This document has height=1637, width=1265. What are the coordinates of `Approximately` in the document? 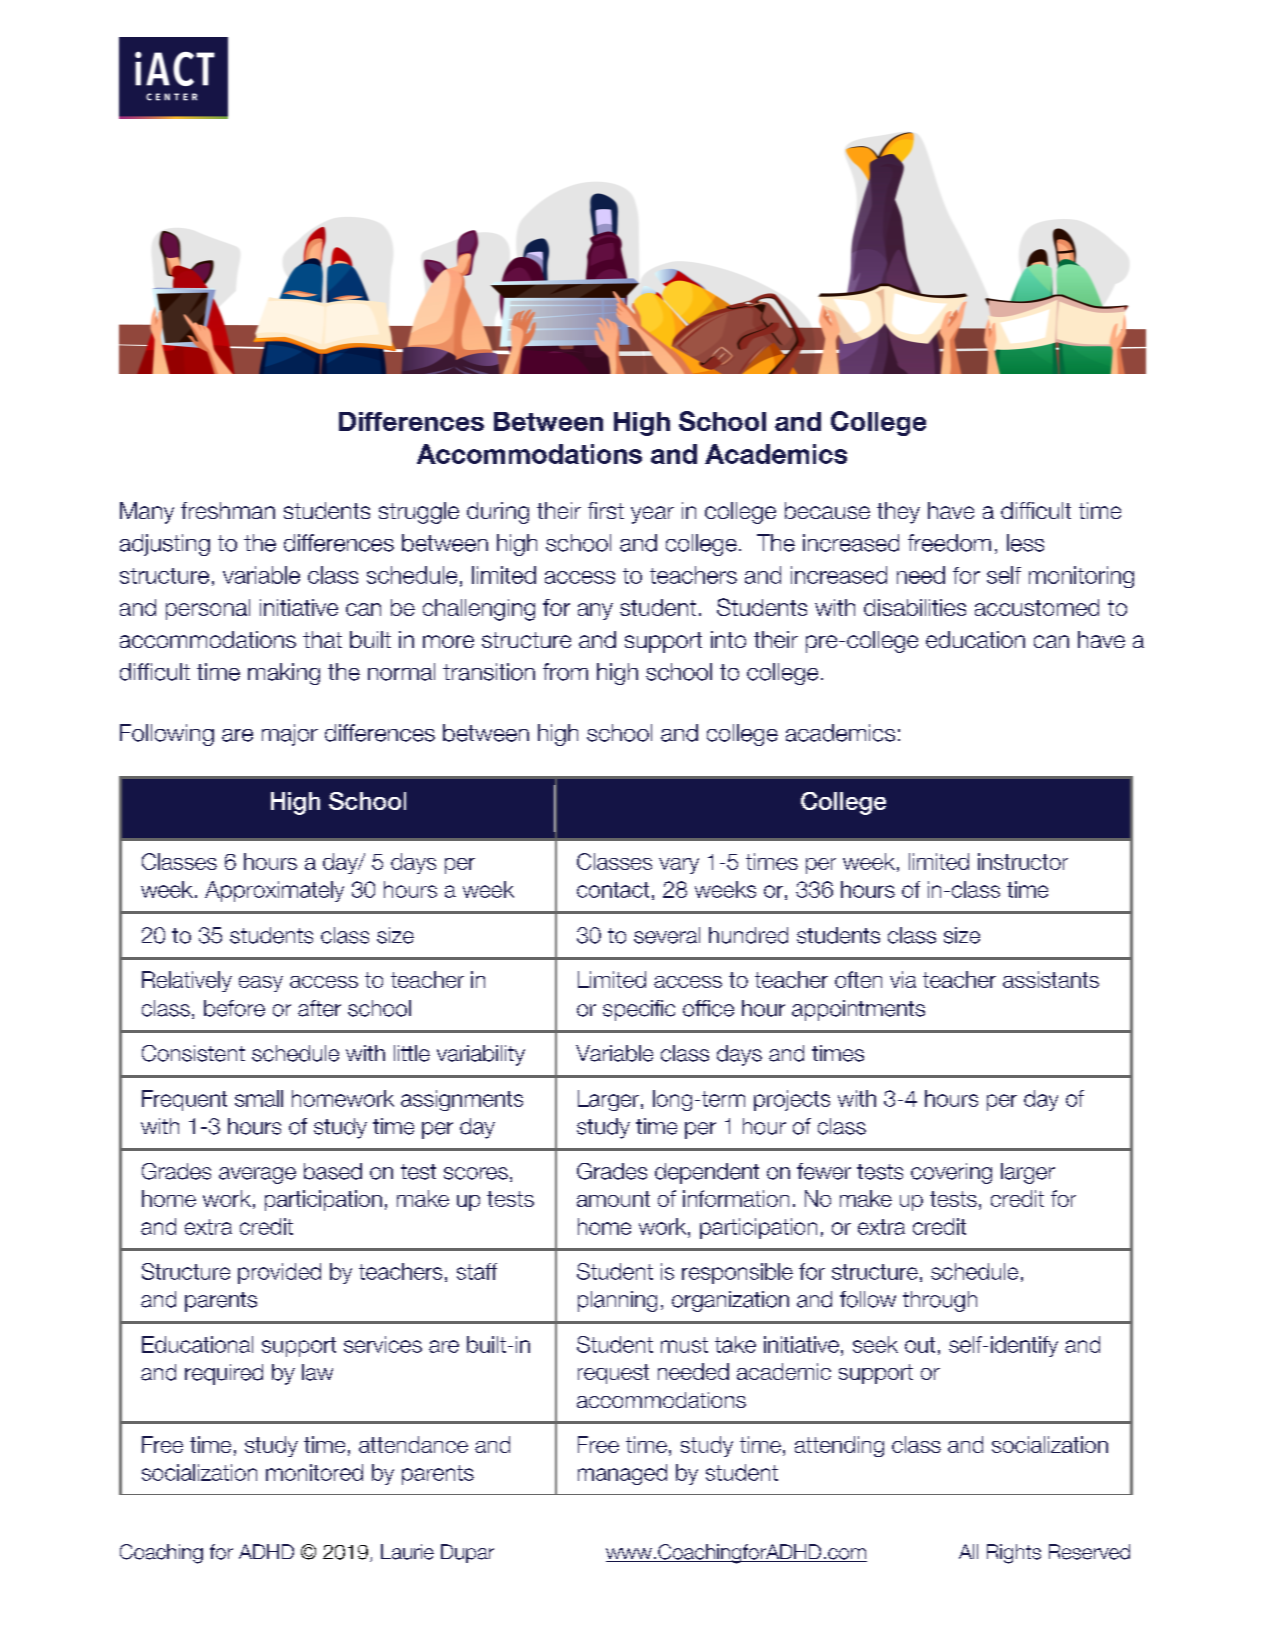 It's located at (274, 891).
